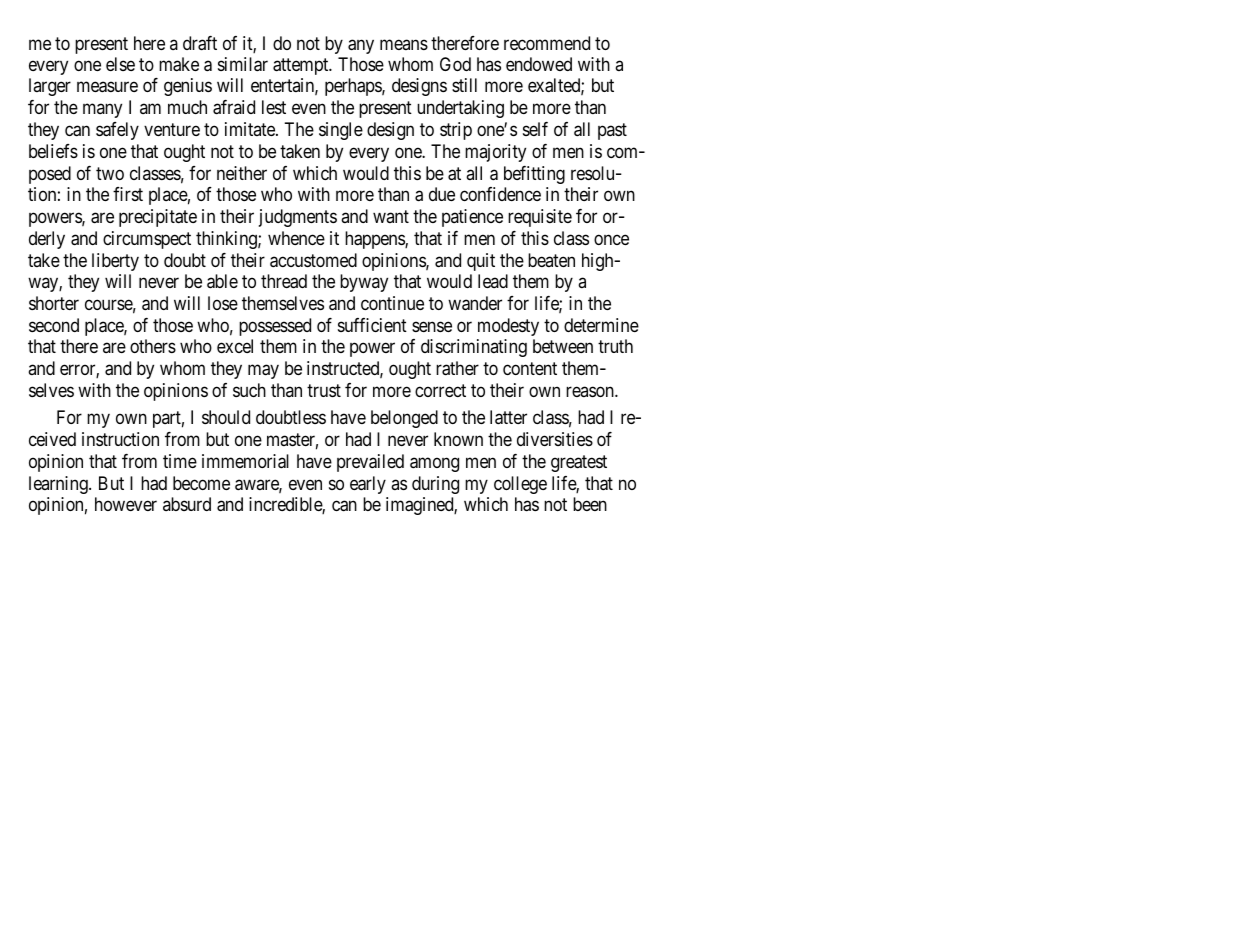 This screenshot has width=1233, height=952. I want to click on two, so click(110, 173).
